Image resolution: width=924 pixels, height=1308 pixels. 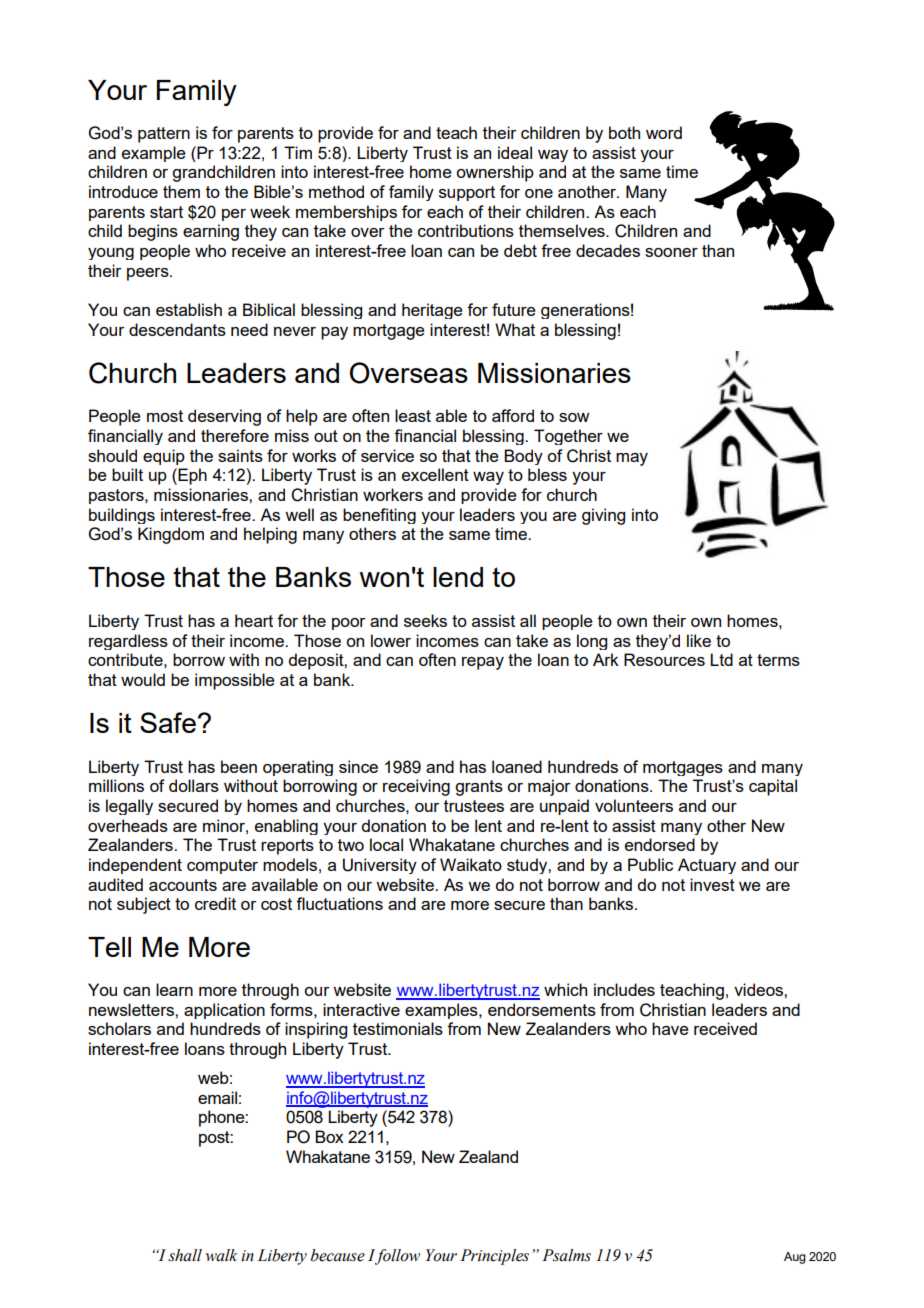 What do you see at coordinates (185, 1255) in the screenshot?
I see `shall` at bounding box center [185, 1255].
